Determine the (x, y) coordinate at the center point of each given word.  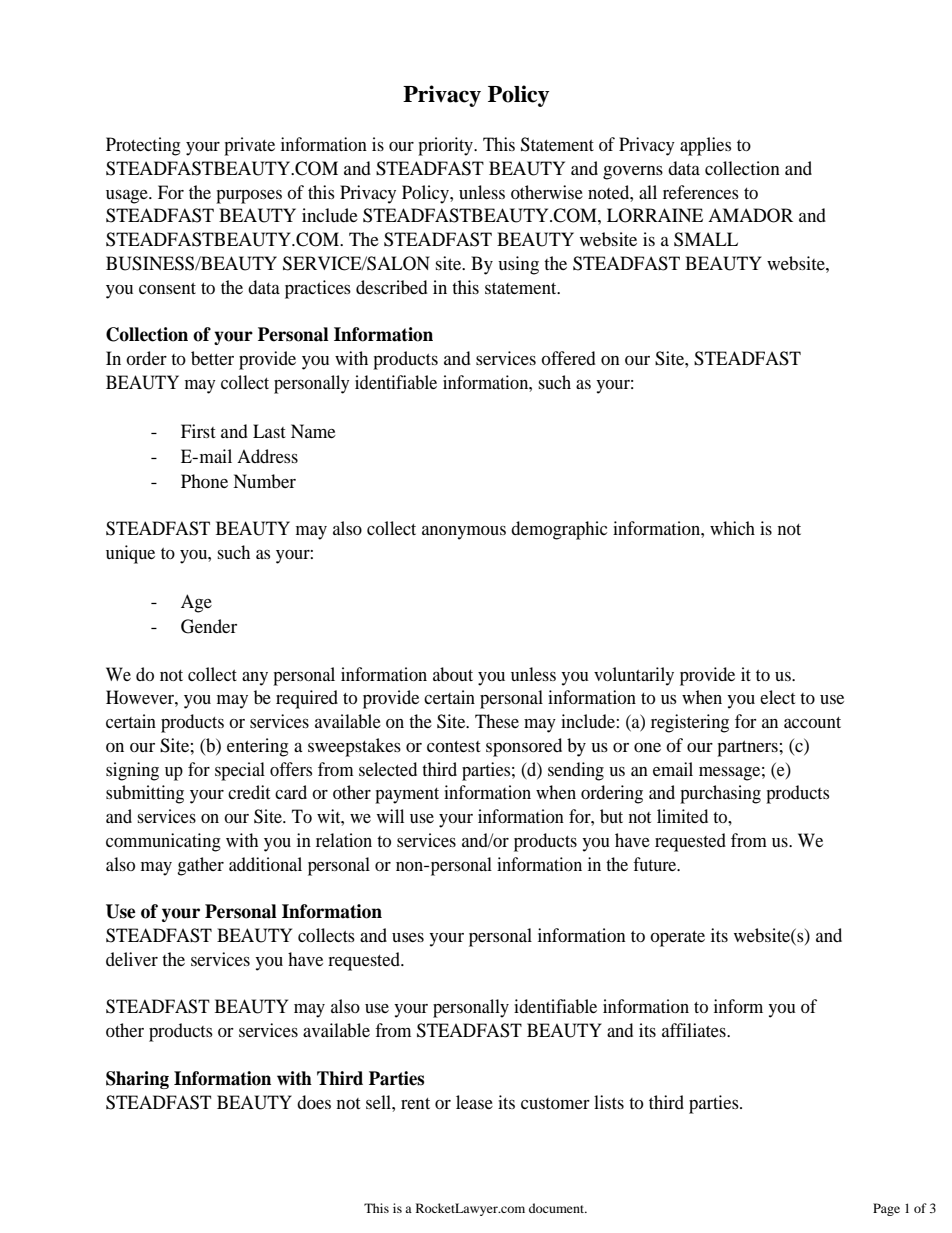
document (558, 1208)
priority (446, 146)
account (812, 722)
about (453, 674)
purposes (249, 197)
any (255, 679)
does (314, 1102)
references (701, 192)
